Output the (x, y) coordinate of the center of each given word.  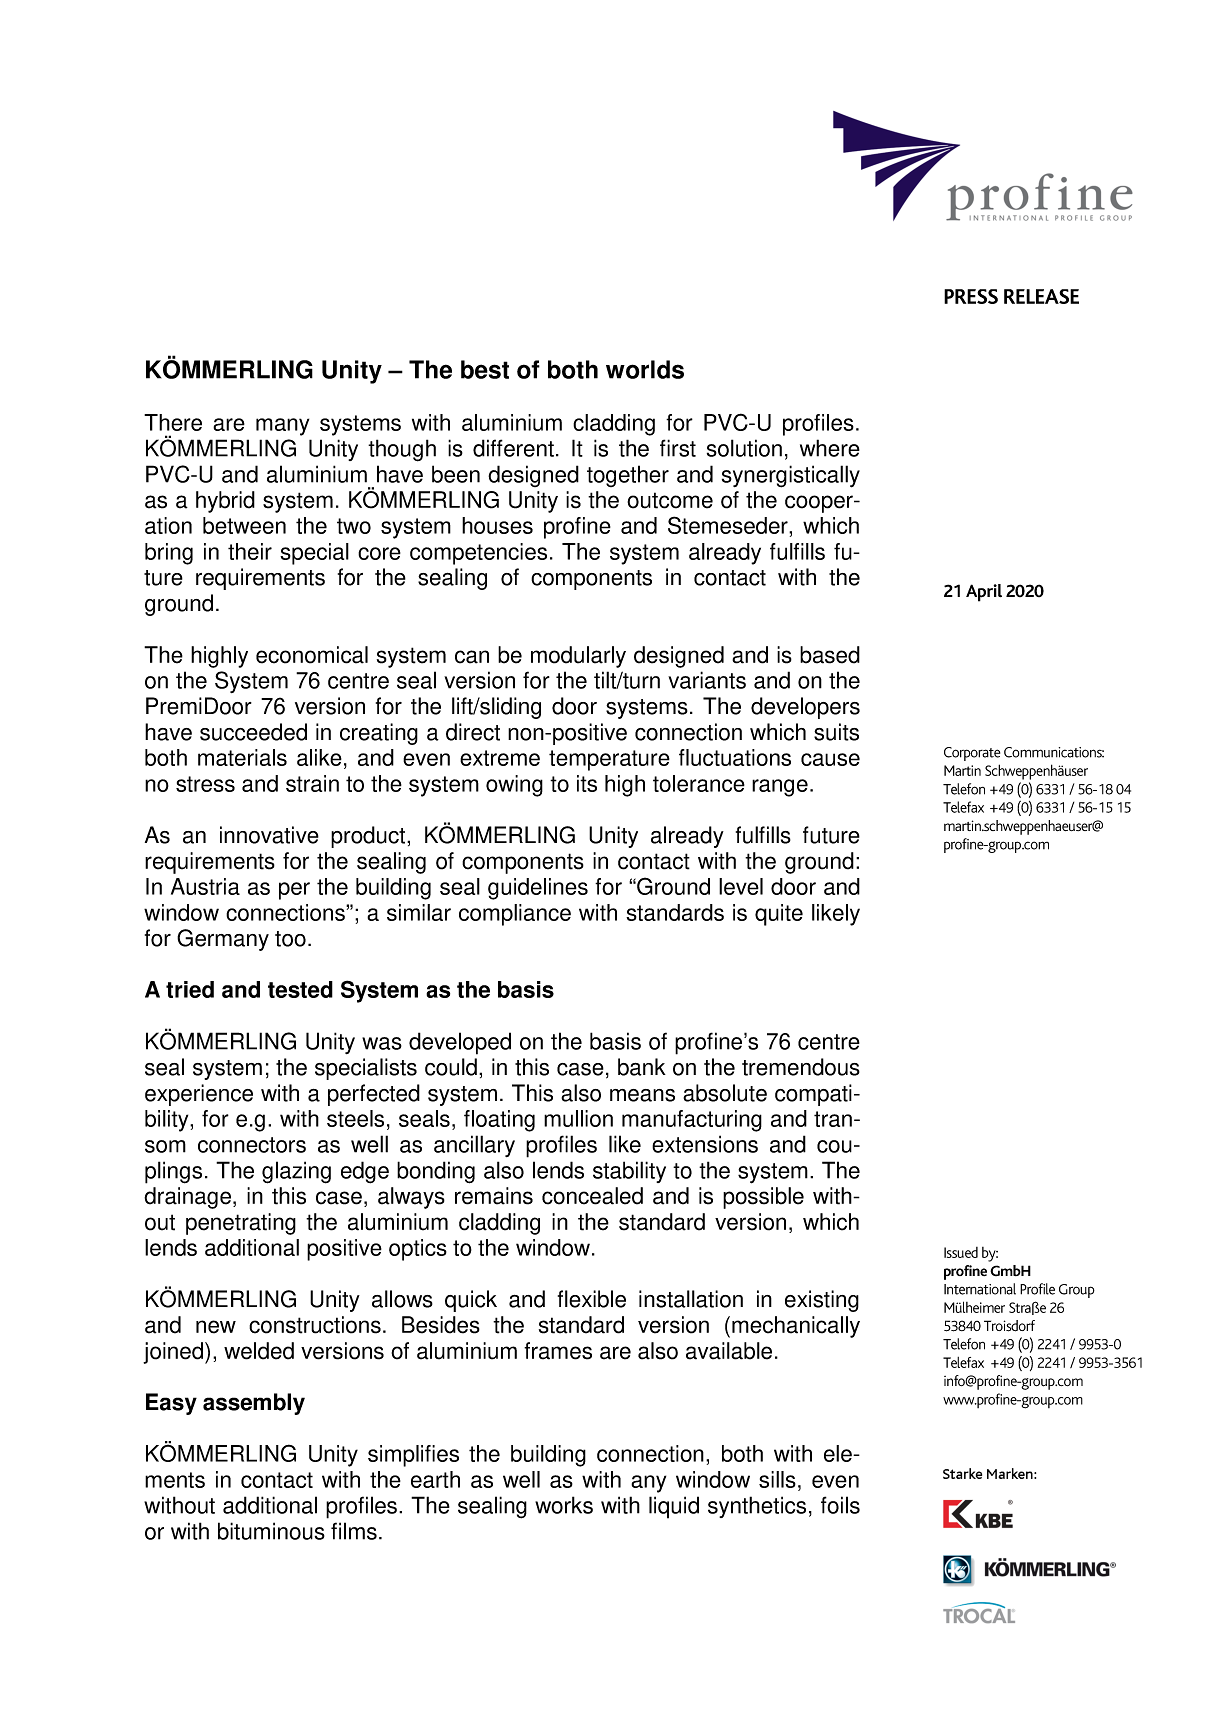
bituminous (271, 1531)
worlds (645, 369)
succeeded (253, 732)
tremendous (801, 1067)
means (642, 1095)
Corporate (972, 754)
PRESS (971, 296)
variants (707, 680)
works (564, 1505)
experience (199, 1095)
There (173, 422)
